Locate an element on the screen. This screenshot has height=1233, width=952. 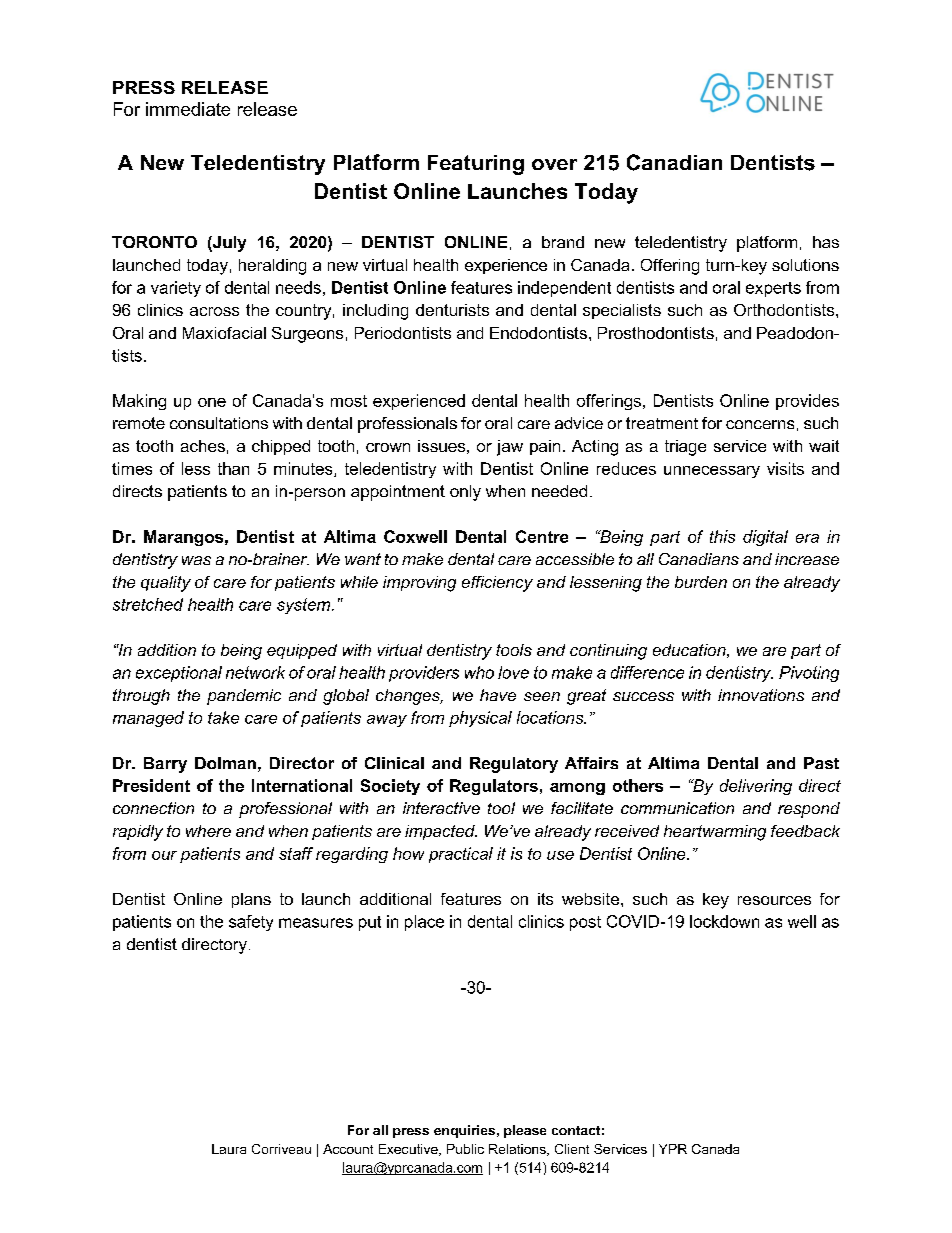
exceptional is located at coordinates (179, 674).
